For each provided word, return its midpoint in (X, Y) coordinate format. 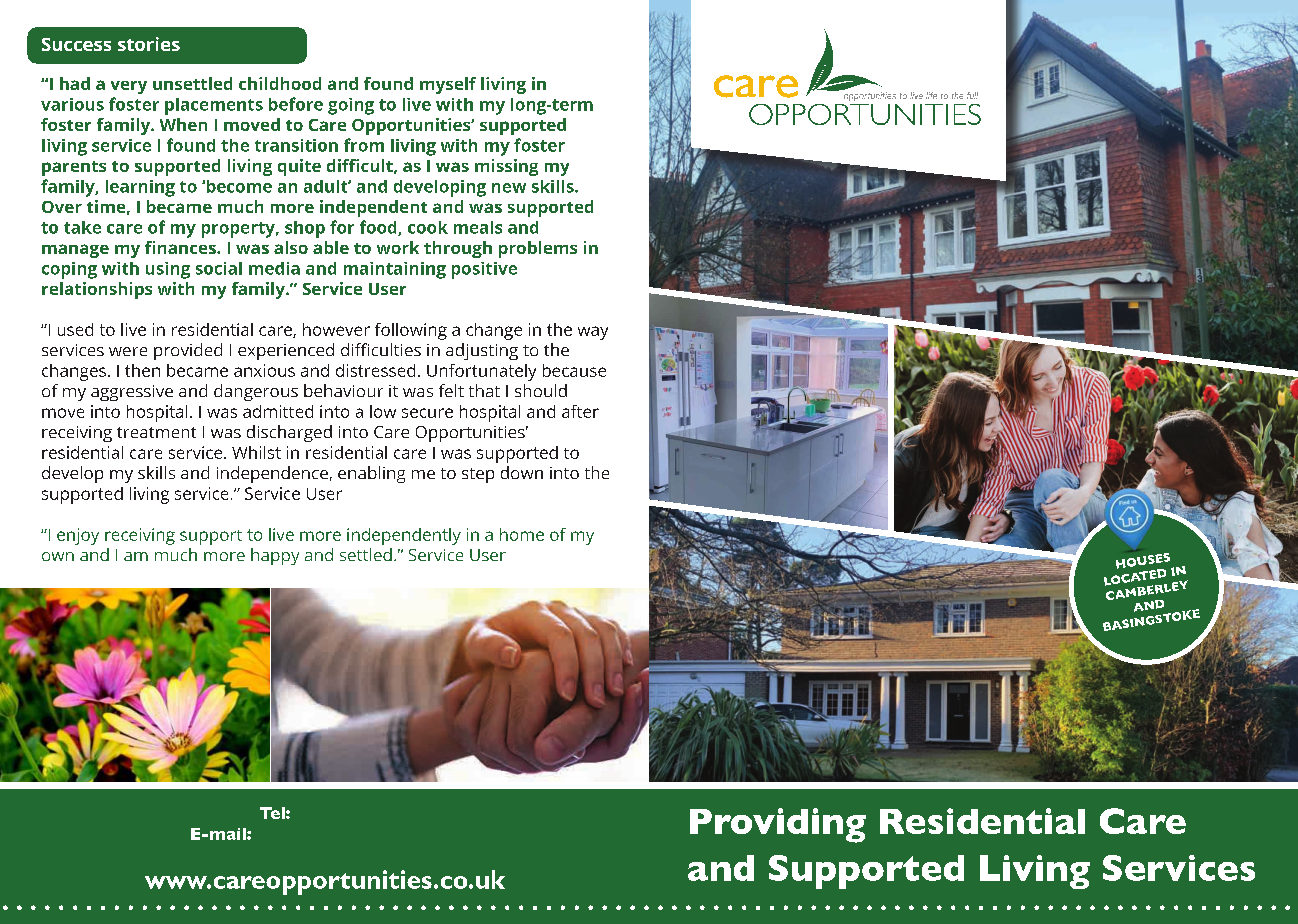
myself (448, 85)
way (593, 333)
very (129, 87)
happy (275, 556)
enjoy (78, 536)
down (522, 472)
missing (506, 167)
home (522, 534)
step (478, 475)
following (411, 331)
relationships (97, 290)
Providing (778, 825)
